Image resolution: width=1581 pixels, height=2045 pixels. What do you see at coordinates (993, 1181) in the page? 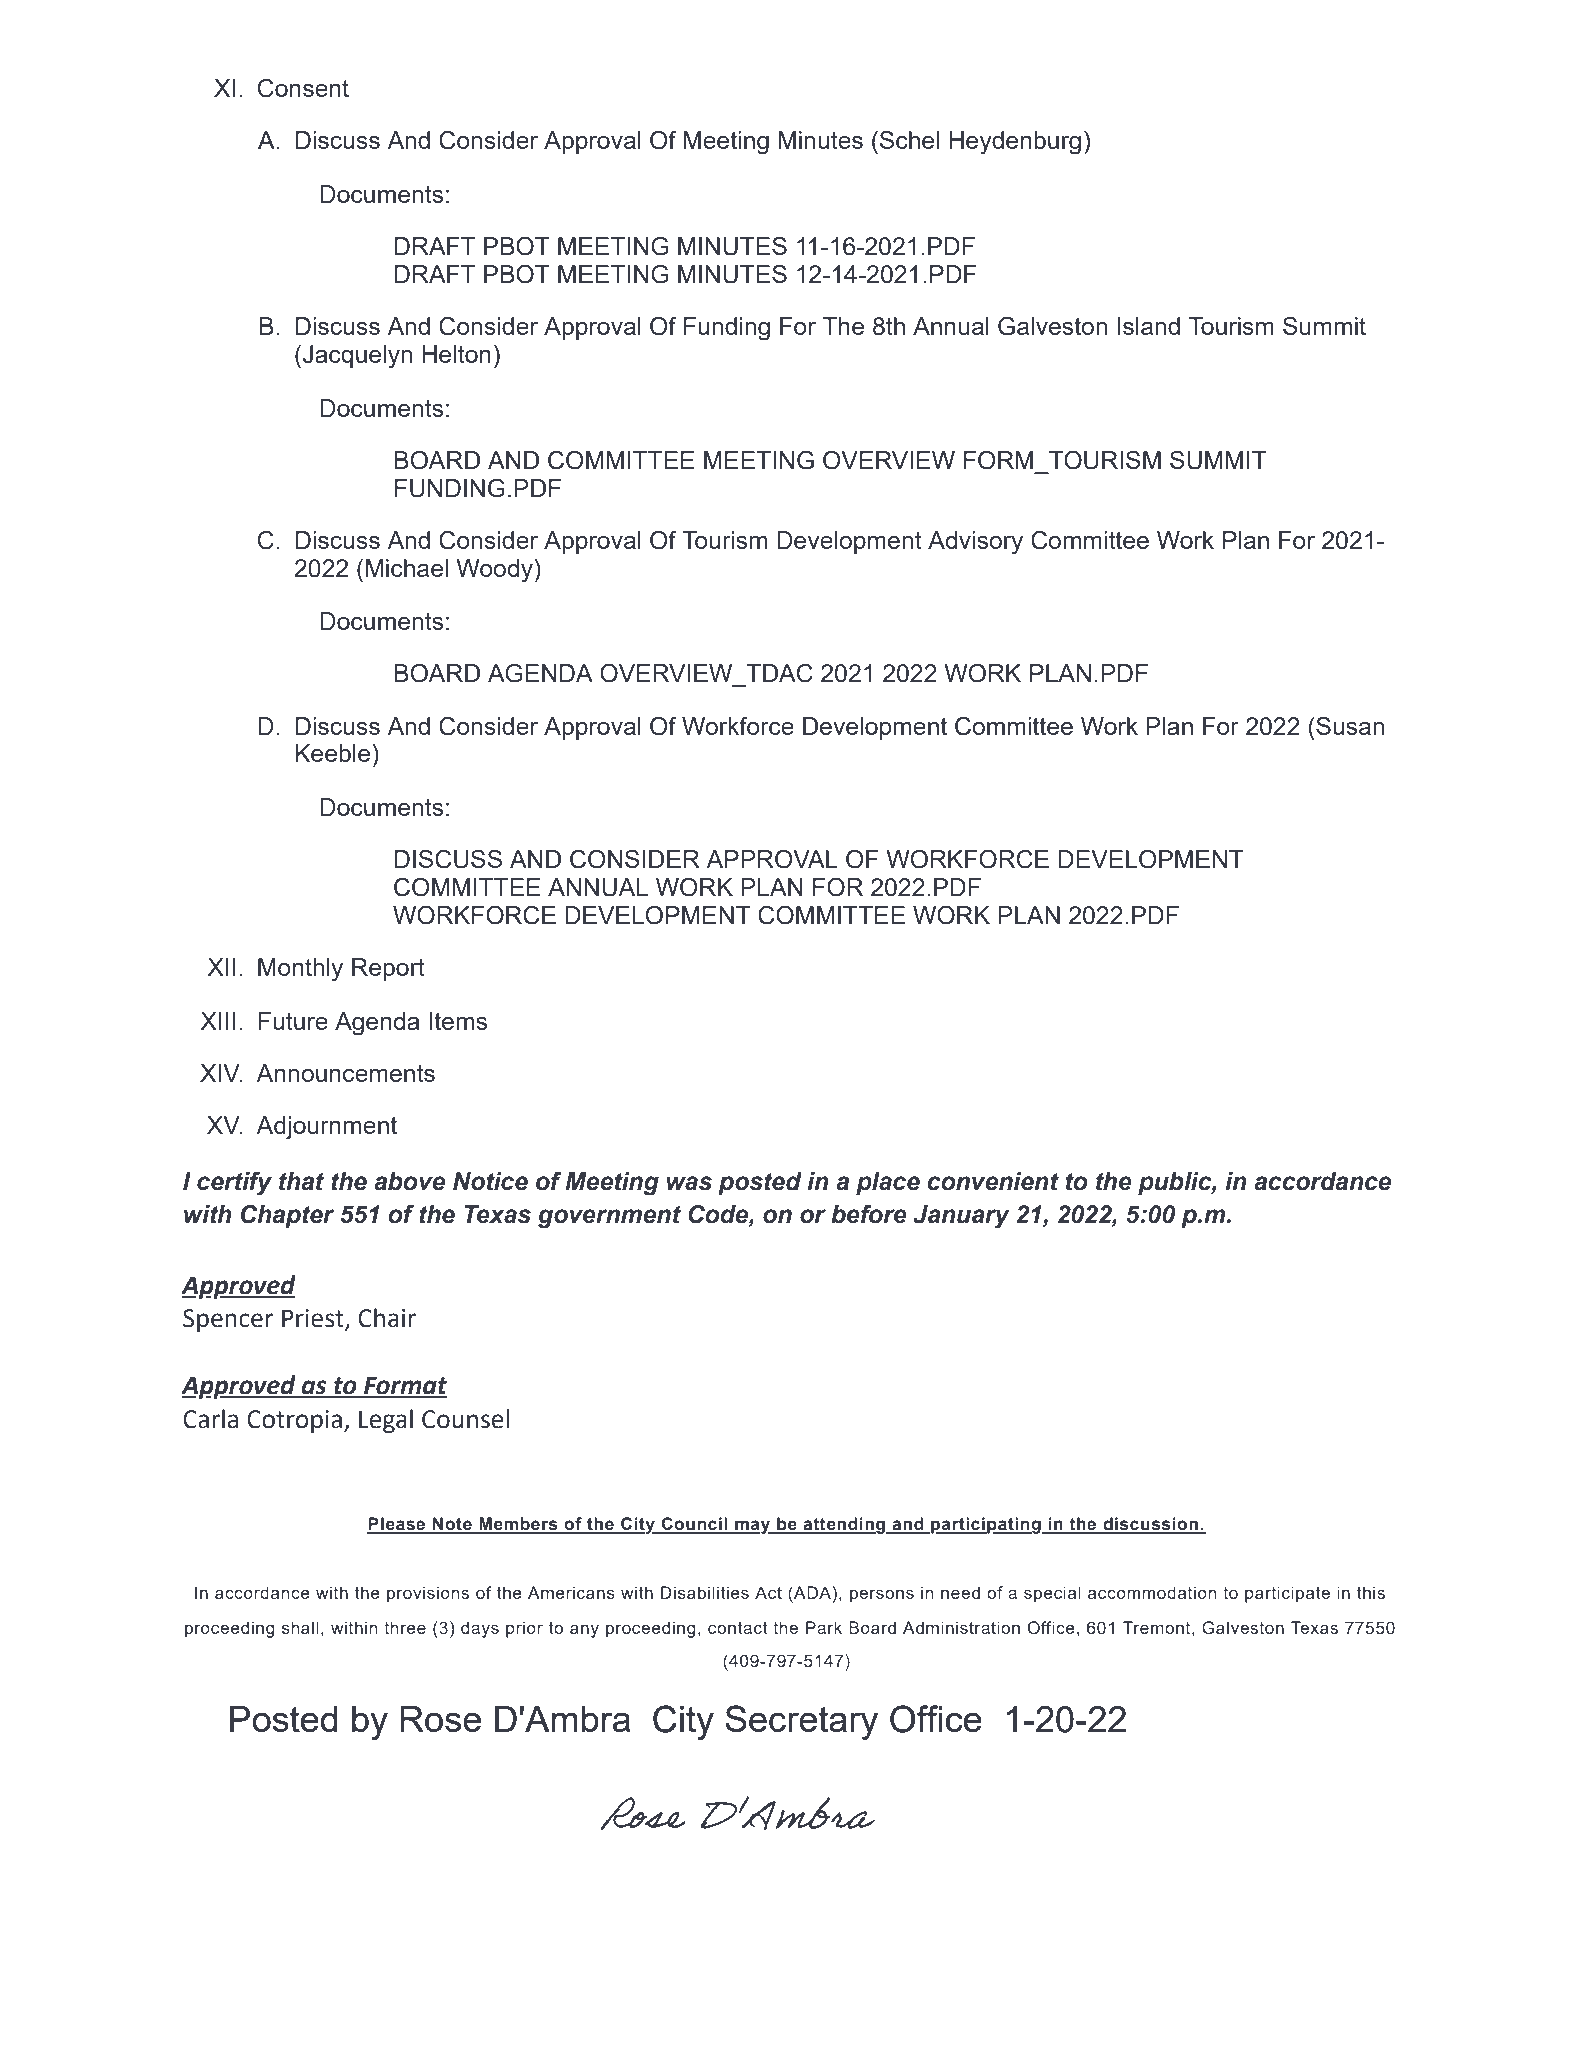
I see `convenient` at bounding box center [993, 1181].
